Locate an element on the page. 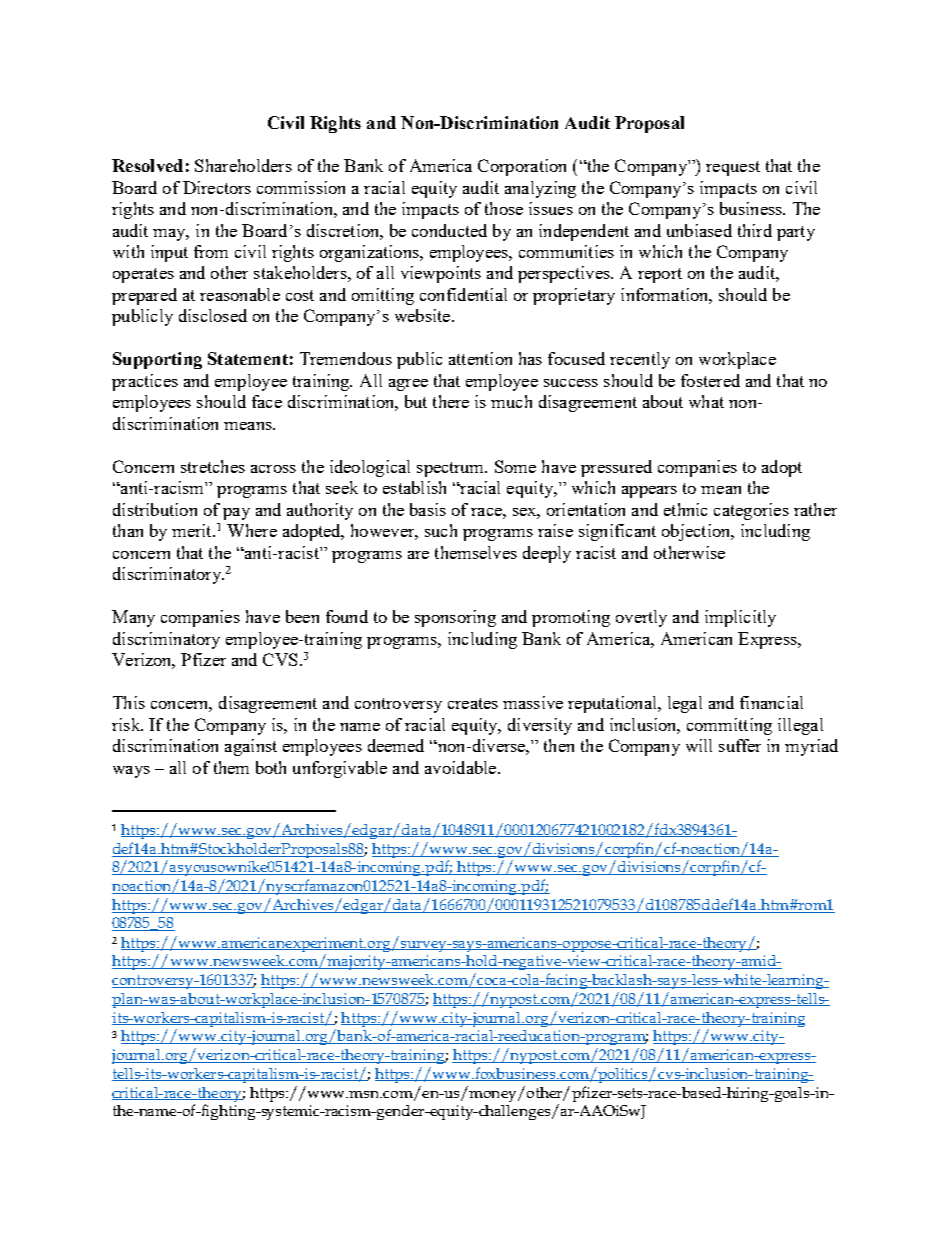  objection is located at coordinates (697, 532).
